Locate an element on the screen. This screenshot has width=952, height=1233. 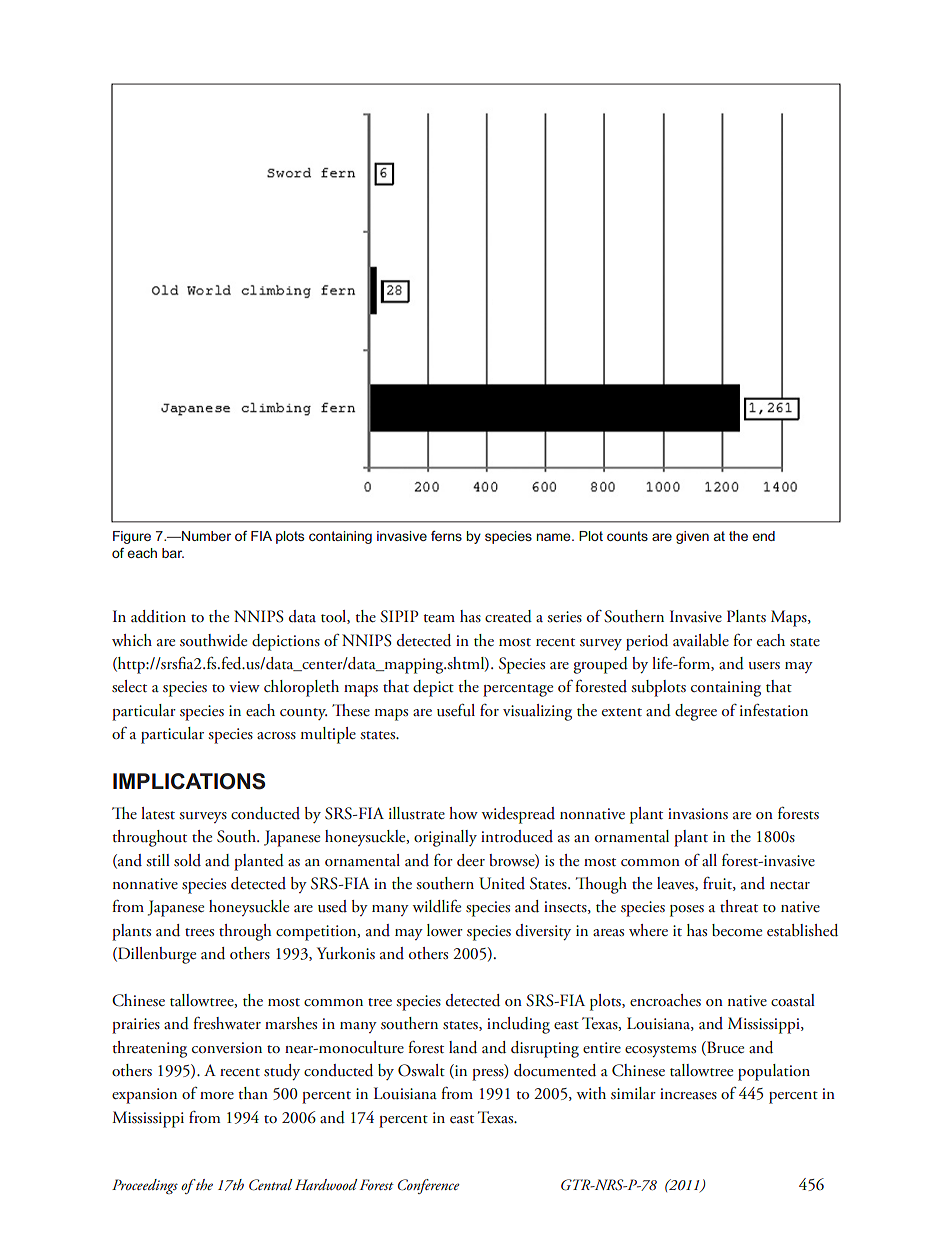
IMPLICATIONS is located at coordinates (189, 781).
